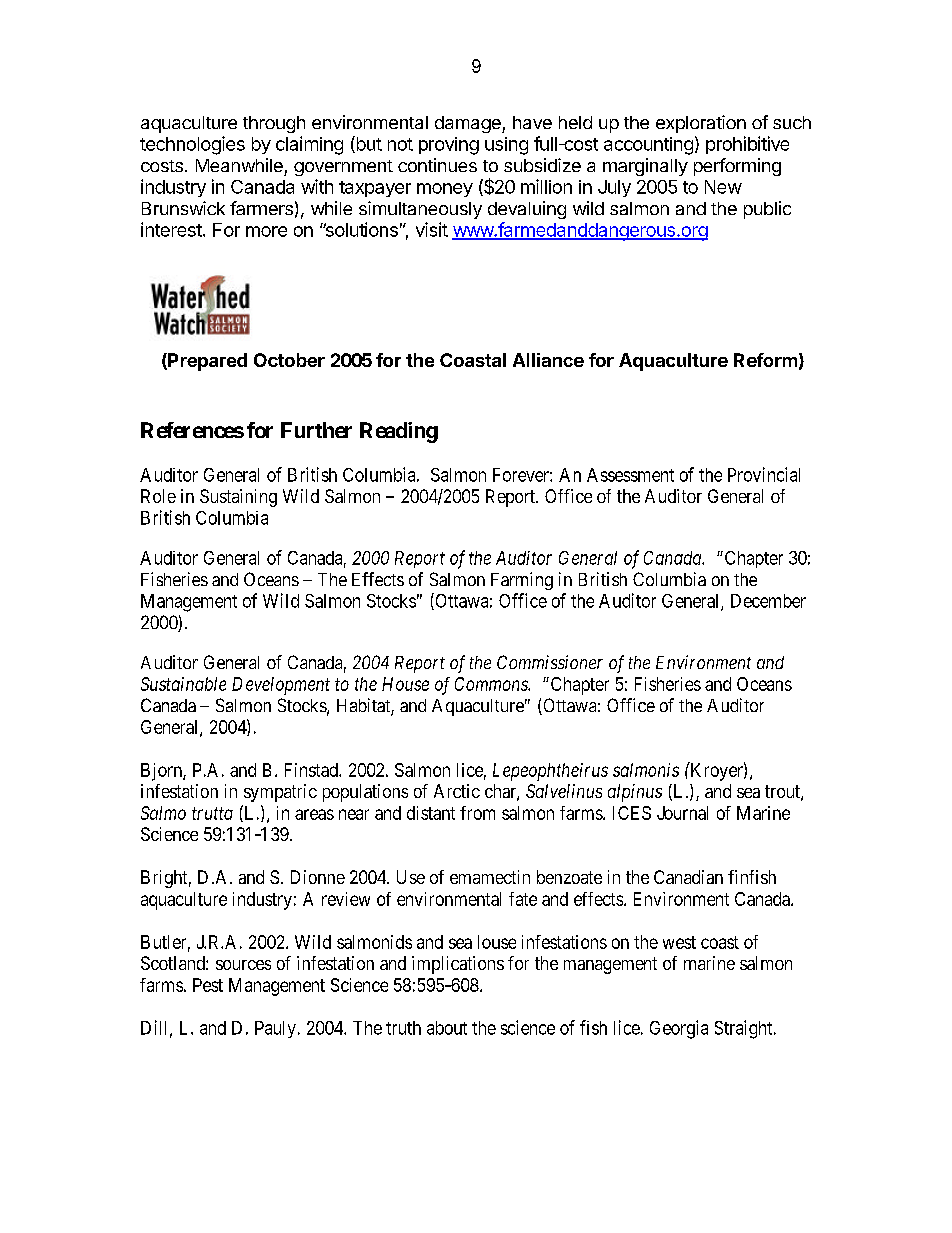  Describe the element at coordinates (548, 360) in the document. I see `Alliance` at that location.
